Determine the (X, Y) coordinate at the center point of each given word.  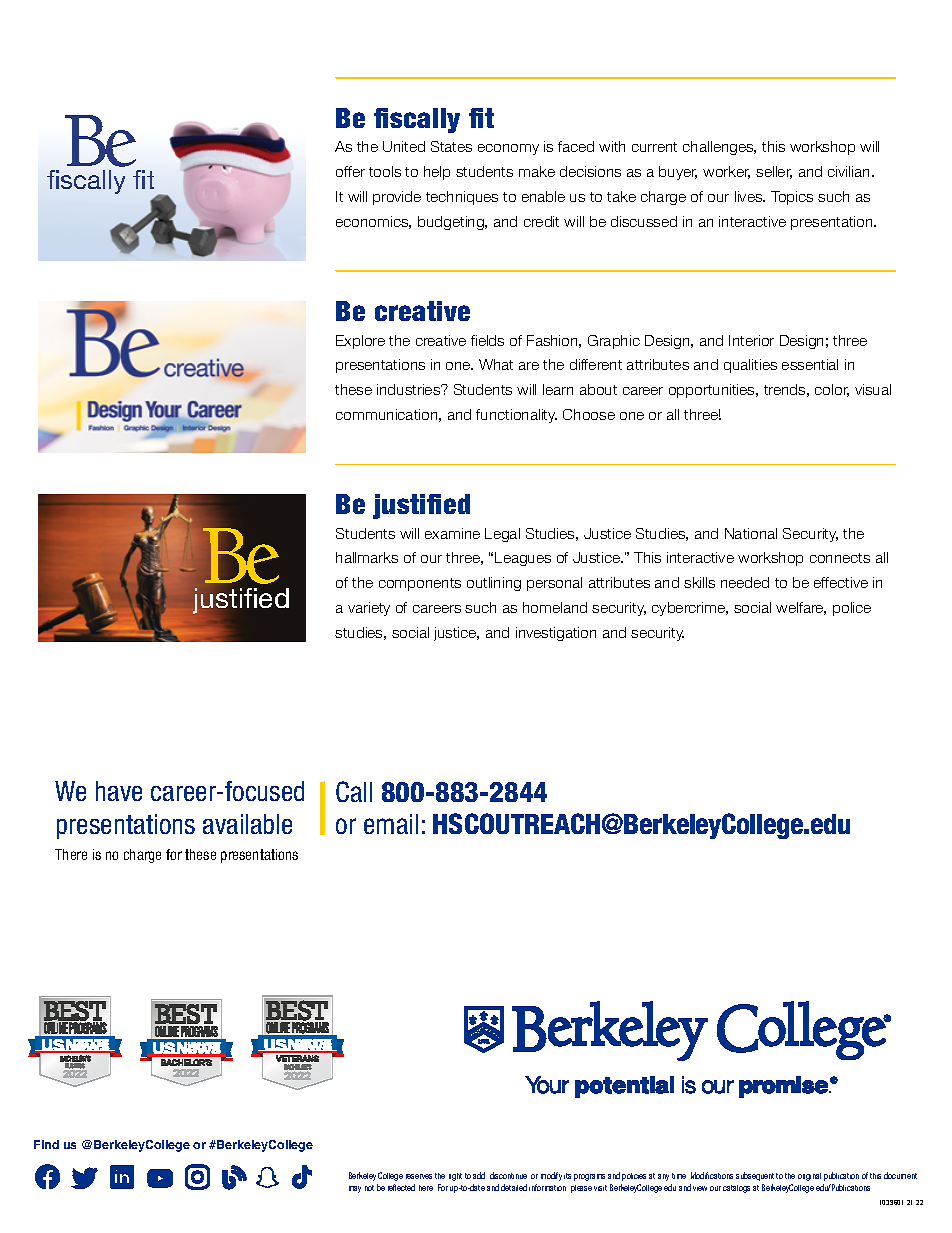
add (479, 1175)
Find (46, 1144)
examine (452, 533)
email (391, 824)
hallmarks (367, 557)
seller (774, 172)
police (852, 609)
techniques (462, 198)
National (751, 533)
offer (350, 171)
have (119, 791)
